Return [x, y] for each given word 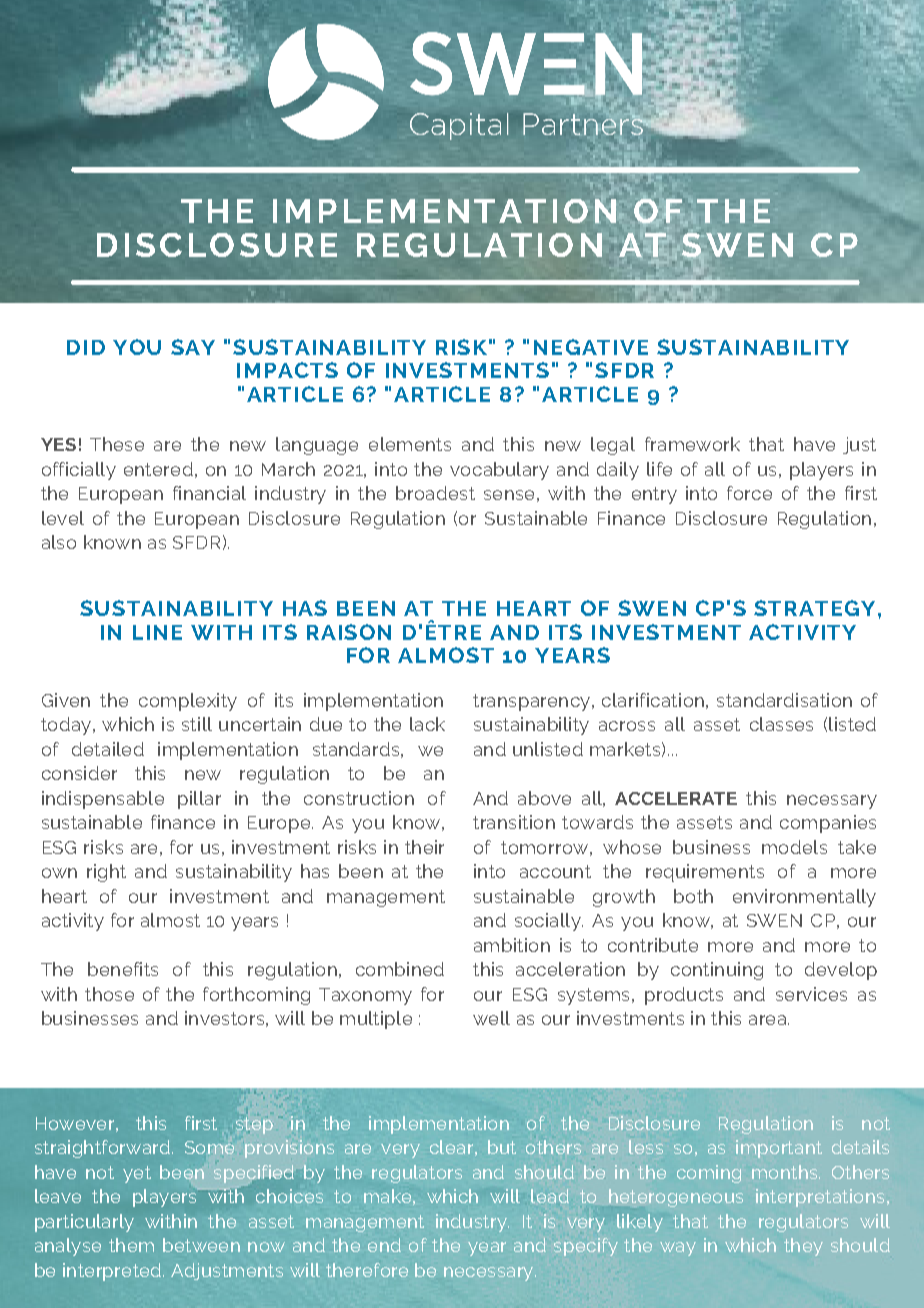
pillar [199, 800]
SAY [193, 347]
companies [828, 824]
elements [410, 444]
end [384, 1245]
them [131, 1245]
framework [692, 444]
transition [514, 822]
